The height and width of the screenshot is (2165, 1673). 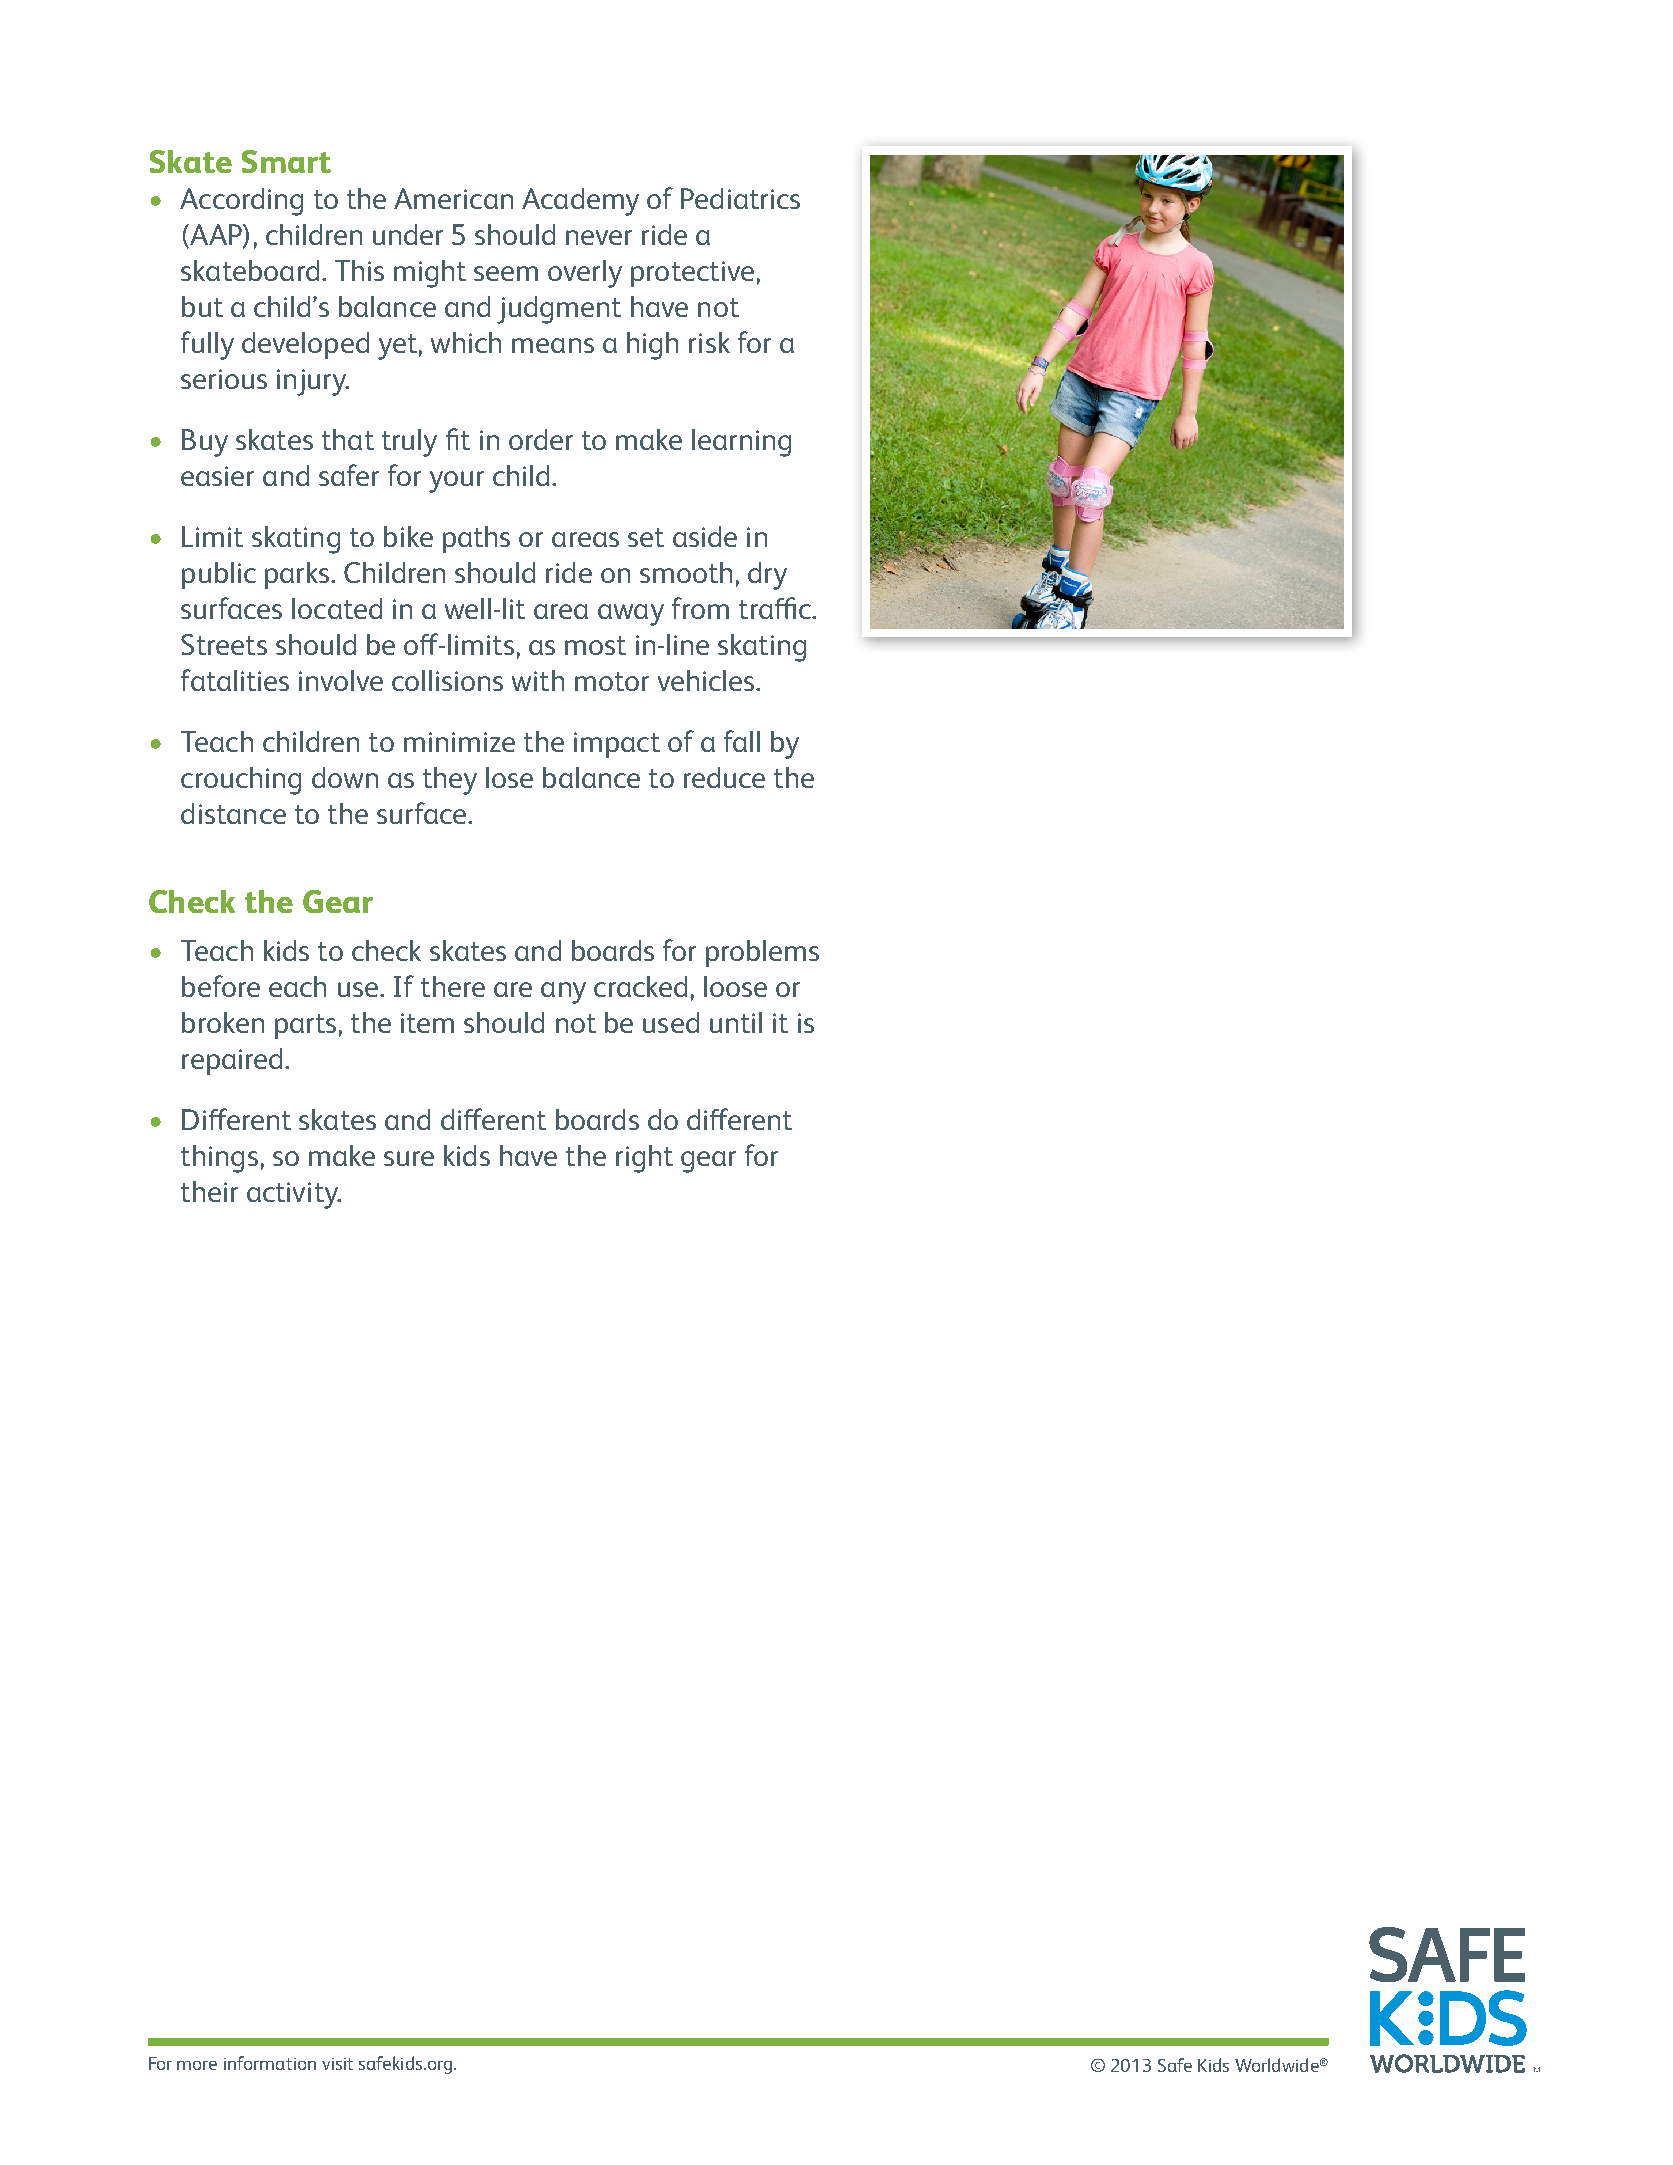 What do you see at coordinates (736, 1022) in the screenshot?
I see `until` at bounding box center [736, 1022].
